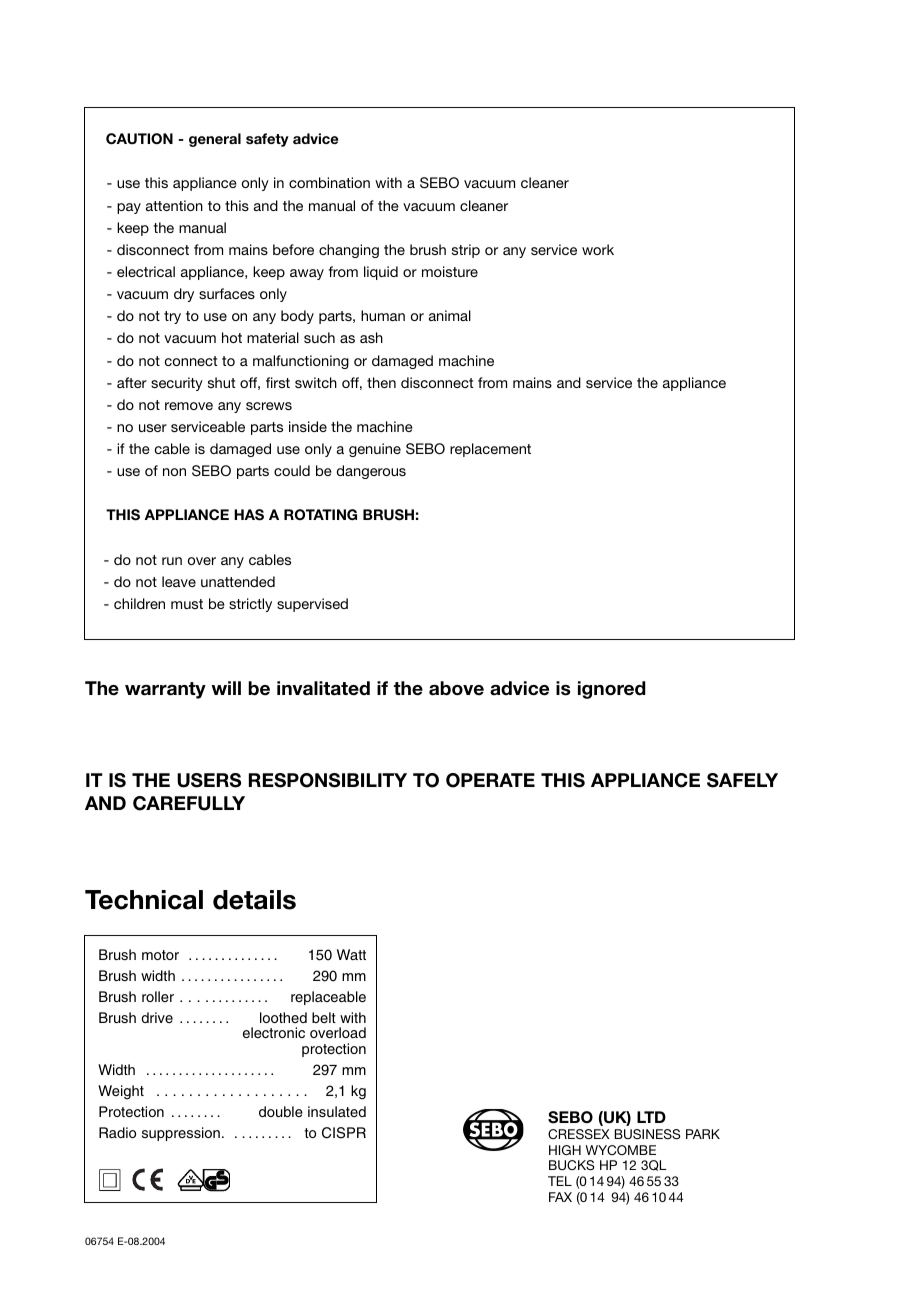  What do you see at coordinates (466, 251) in the screenshot?
I see `strip` at bounding box center [466, 251].
